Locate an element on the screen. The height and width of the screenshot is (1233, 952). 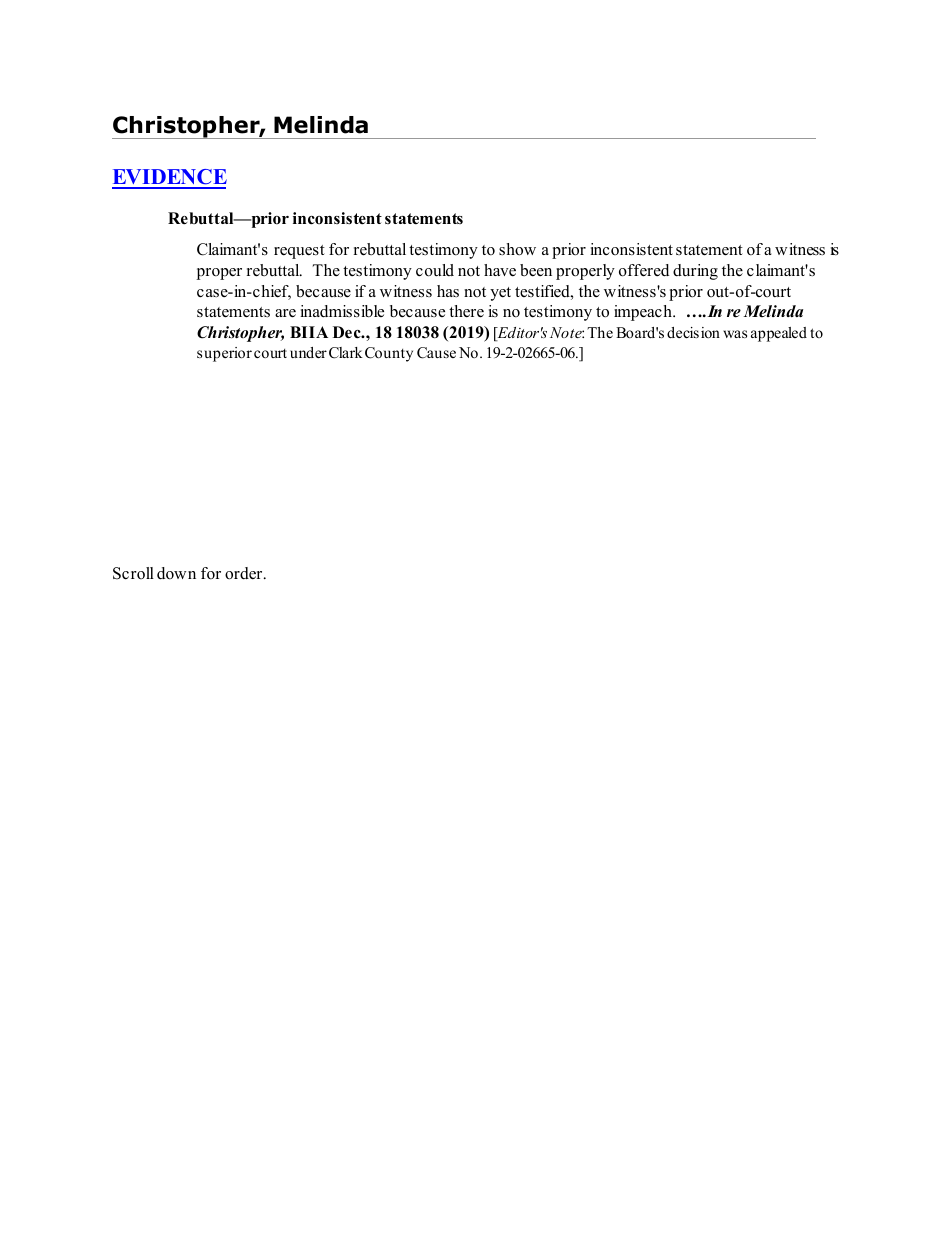
request is located at coordinates (299, 252).
